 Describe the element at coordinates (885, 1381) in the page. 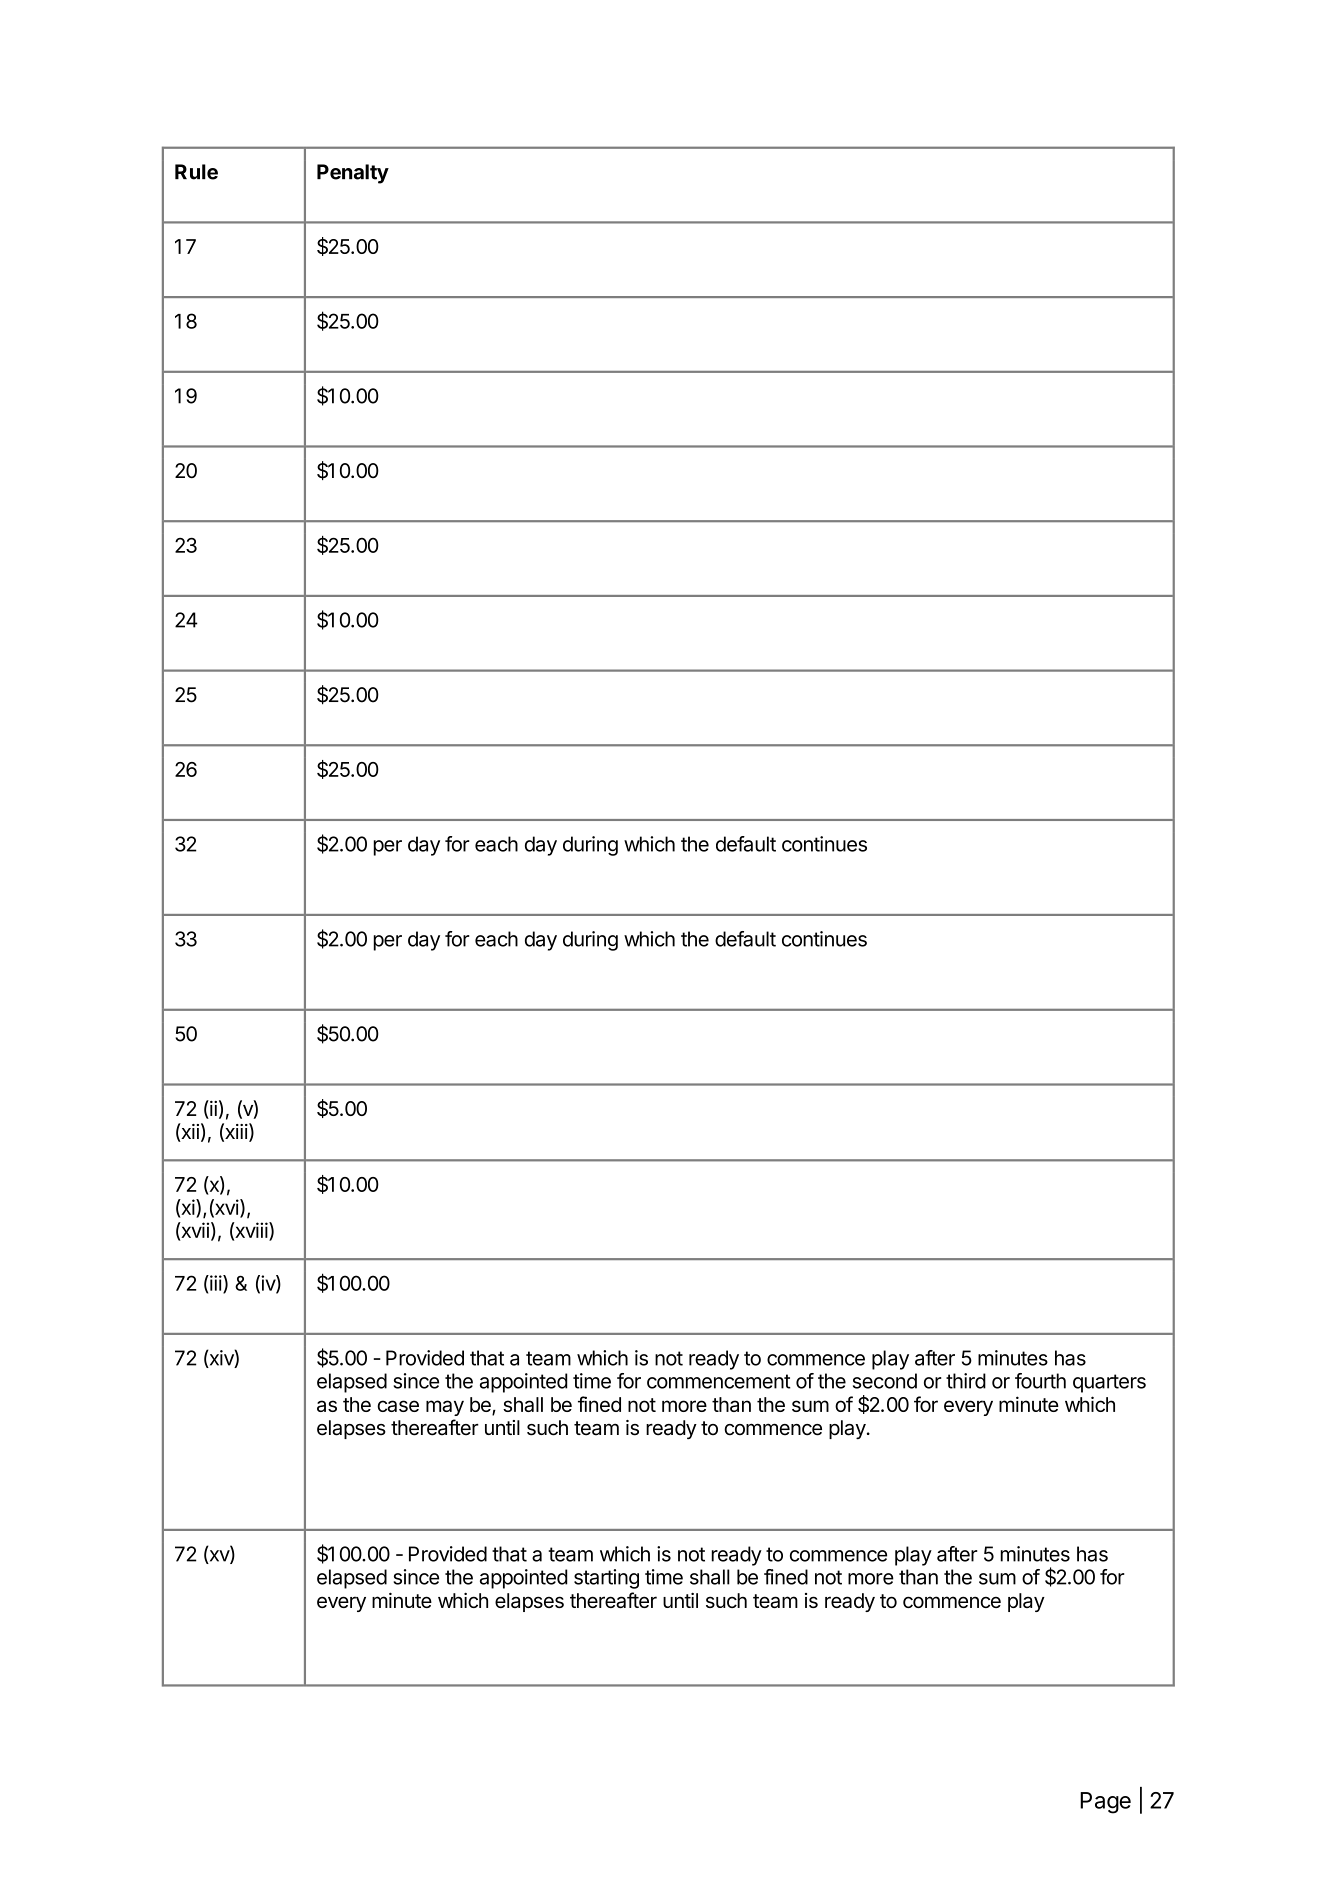

I see `second` at that location.
